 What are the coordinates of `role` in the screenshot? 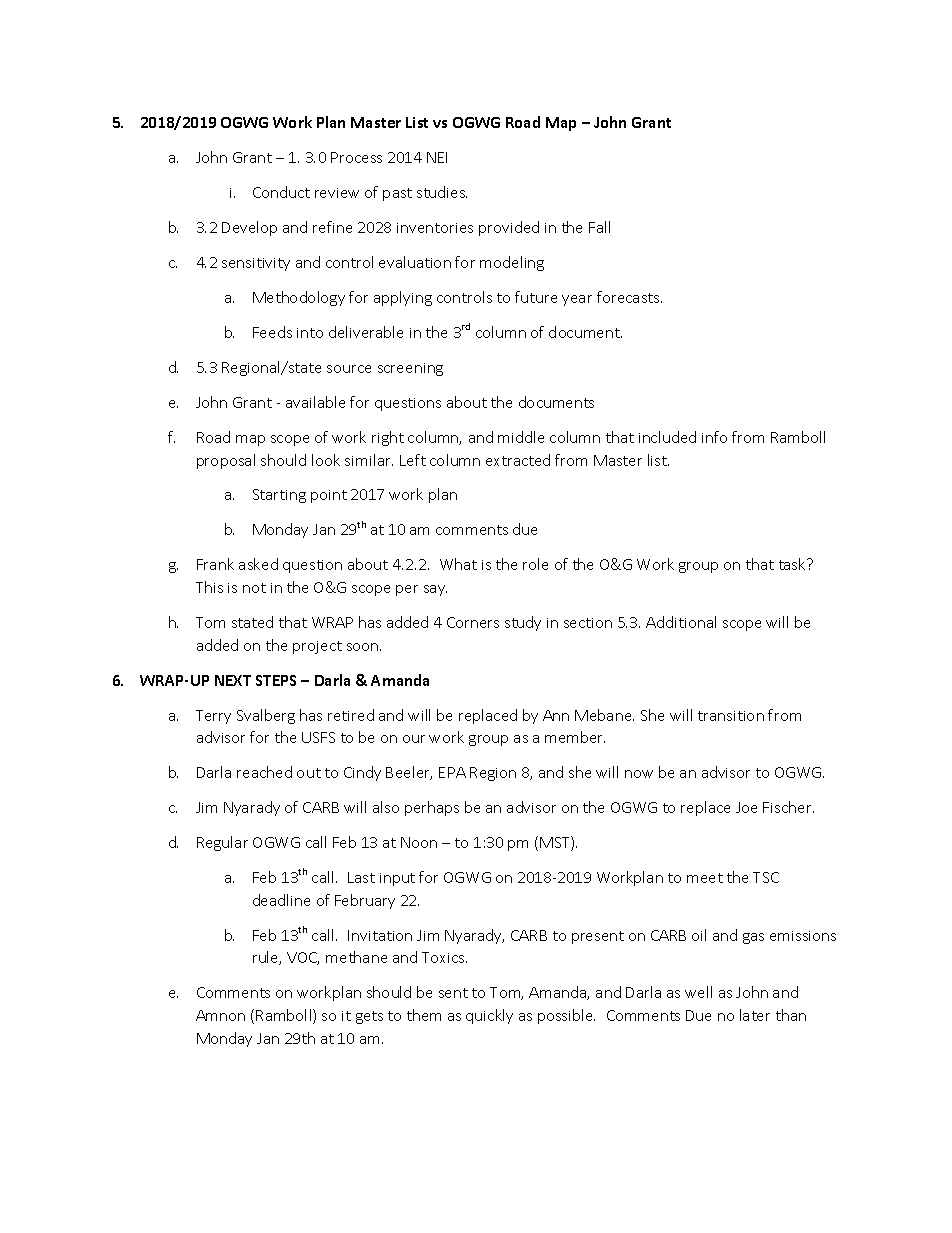 It's located at (535, 564).
